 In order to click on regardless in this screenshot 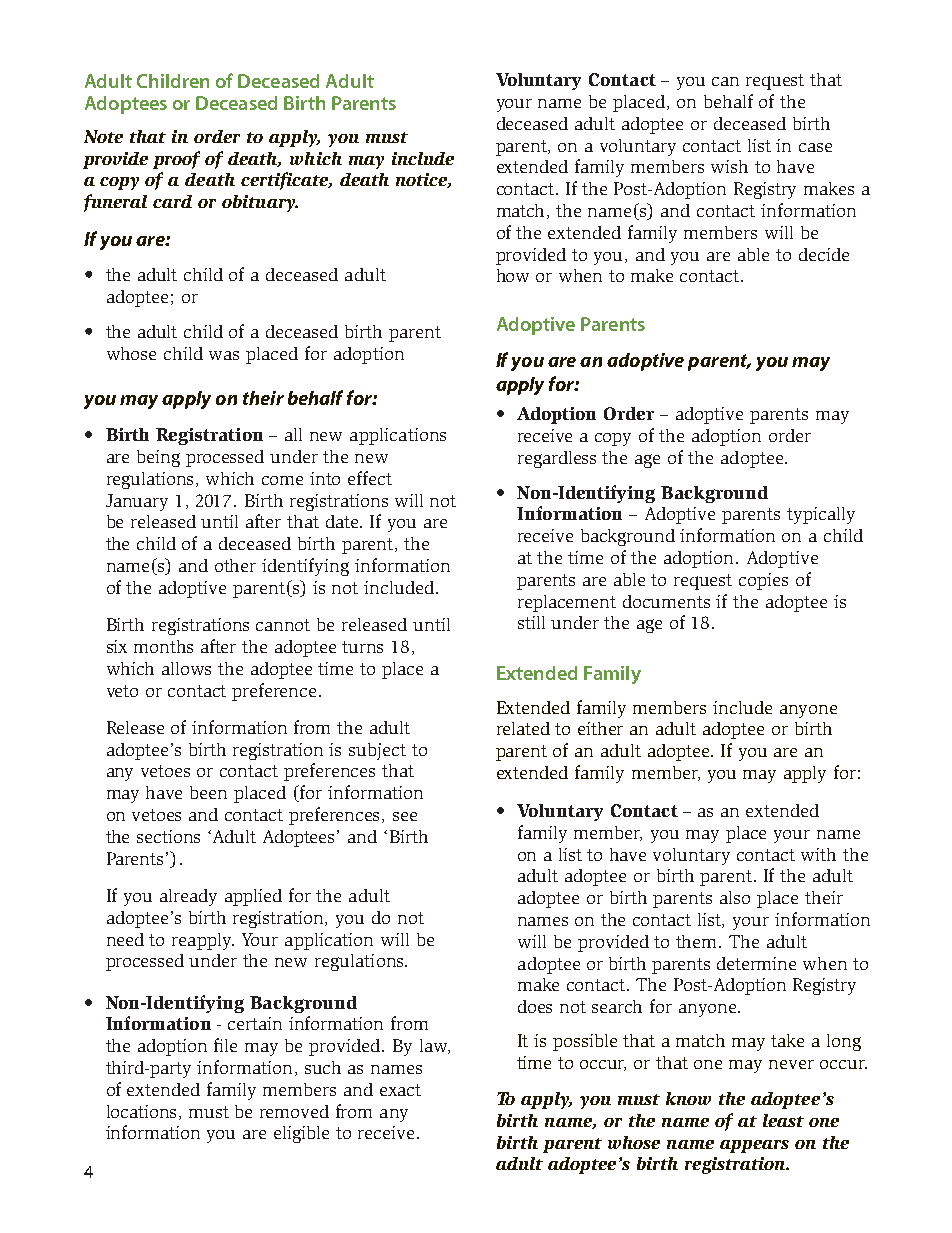, I will do `click(557, 459)`.
